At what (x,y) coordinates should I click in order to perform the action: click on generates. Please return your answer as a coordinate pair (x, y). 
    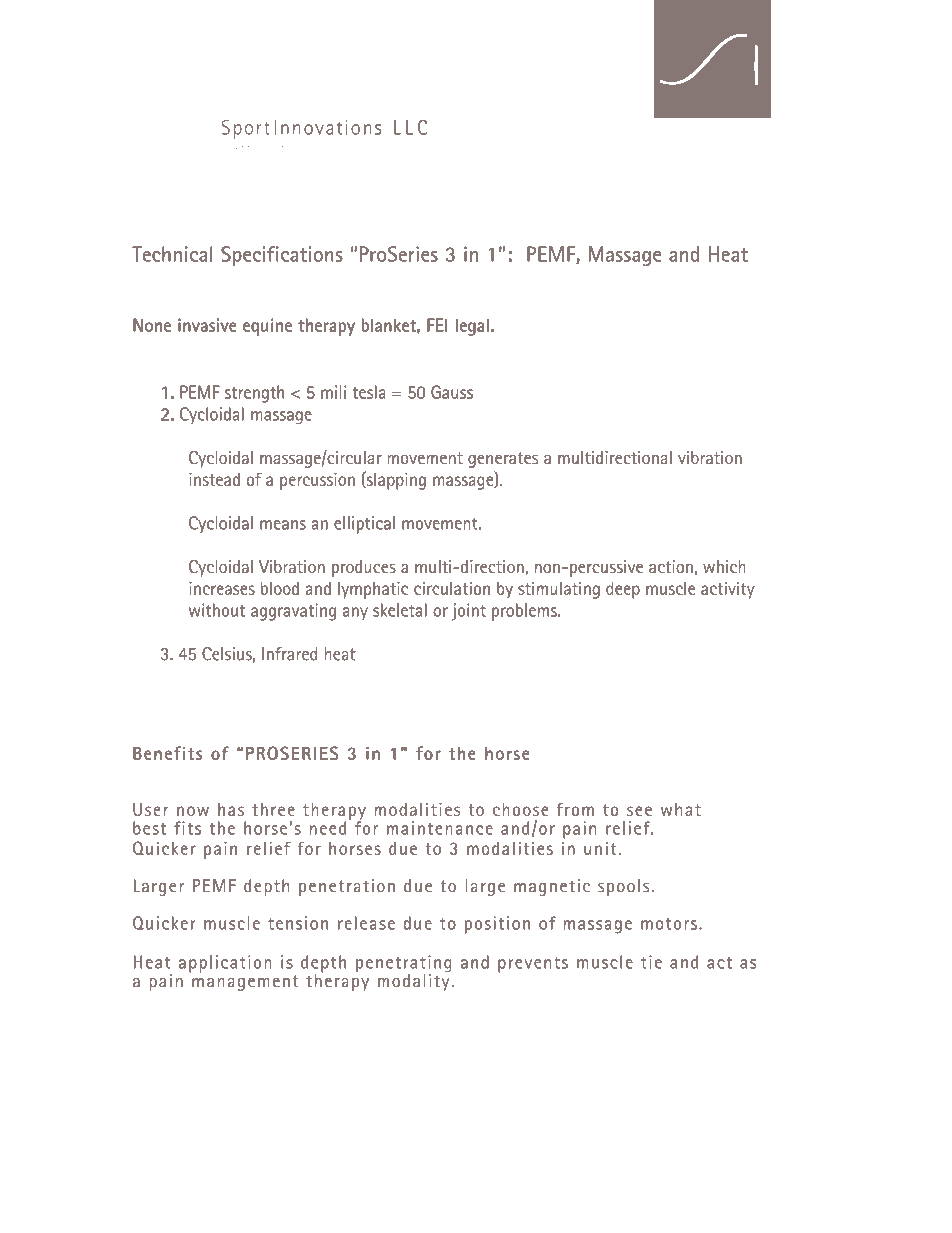
    Looking at the image, I should click on (503, 460).
